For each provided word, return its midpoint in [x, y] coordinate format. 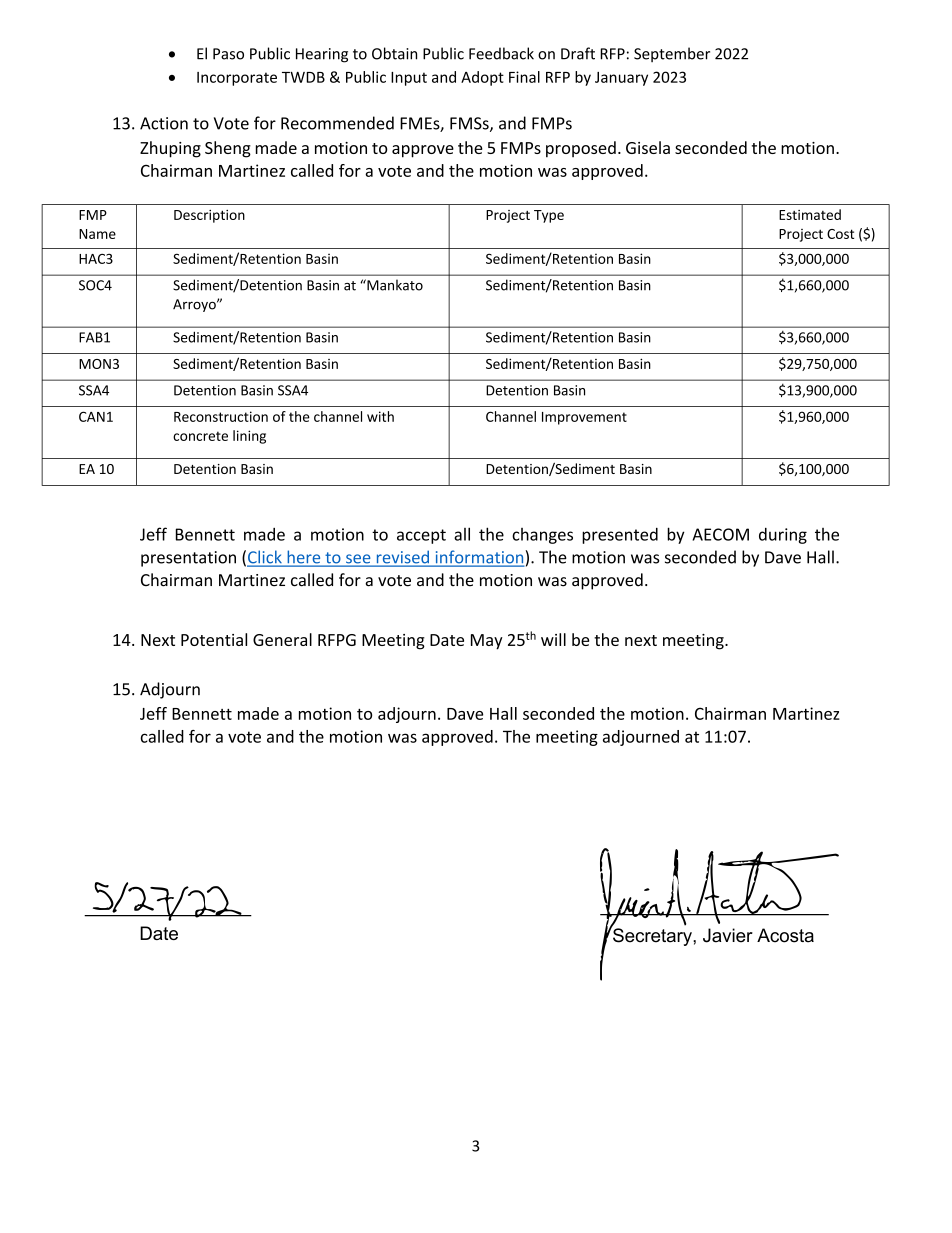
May [487, 642]
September [672, 54]
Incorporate [237, 79]
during [783, 536]
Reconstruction [221, 416]
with [380, 416]
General [282, 639]
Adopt [482, 78]
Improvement [584, 418]
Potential [214, 639]
